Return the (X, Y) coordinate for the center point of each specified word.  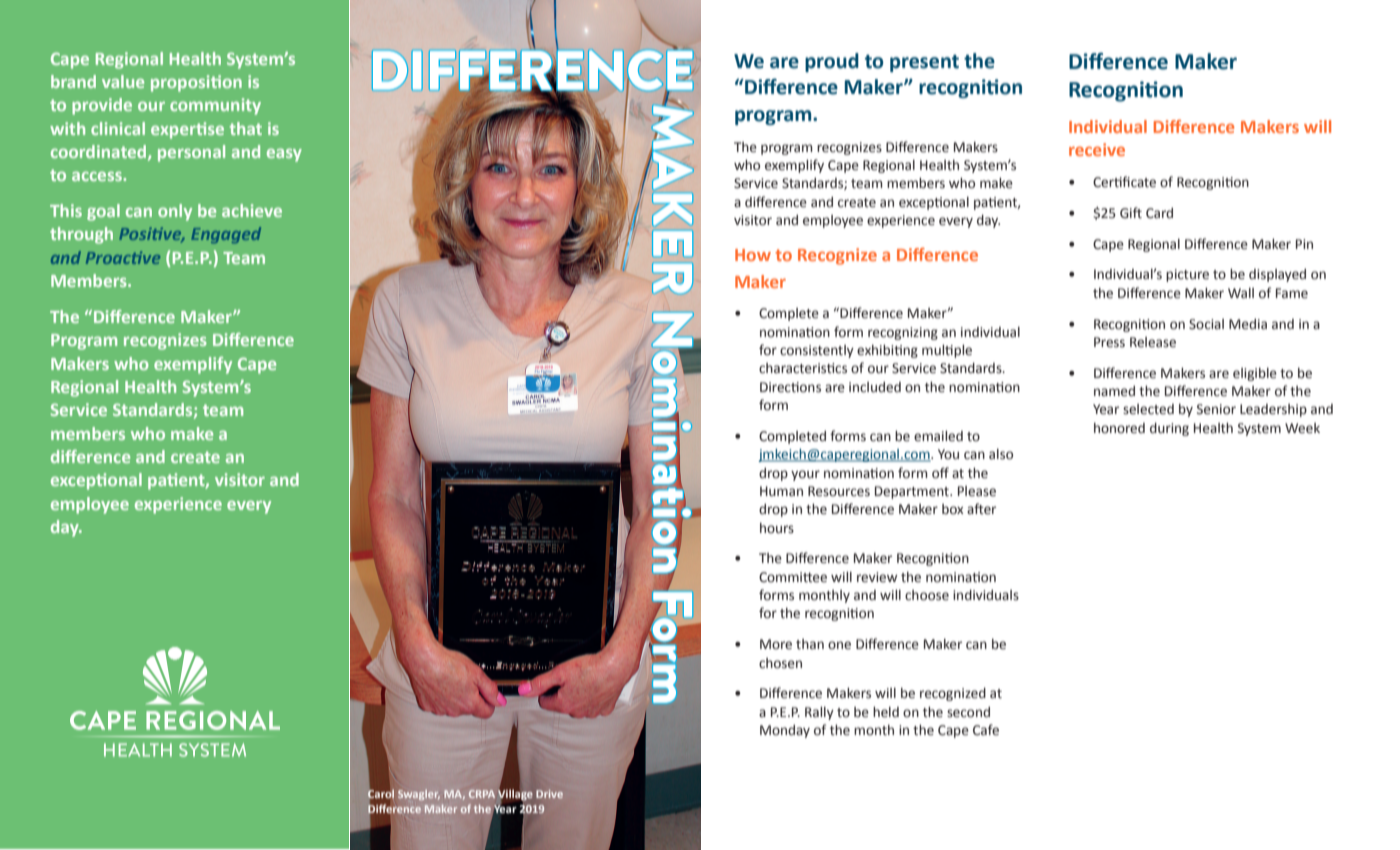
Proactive (123, 257)
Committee (793, 577)
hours (777, 528)
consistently (817, 351)
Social (1206, 324)
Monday (785, 731)
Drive (549, 794)
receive (1097, 149)
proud (832, 62)
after (981, 509)
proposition (196, 83)
